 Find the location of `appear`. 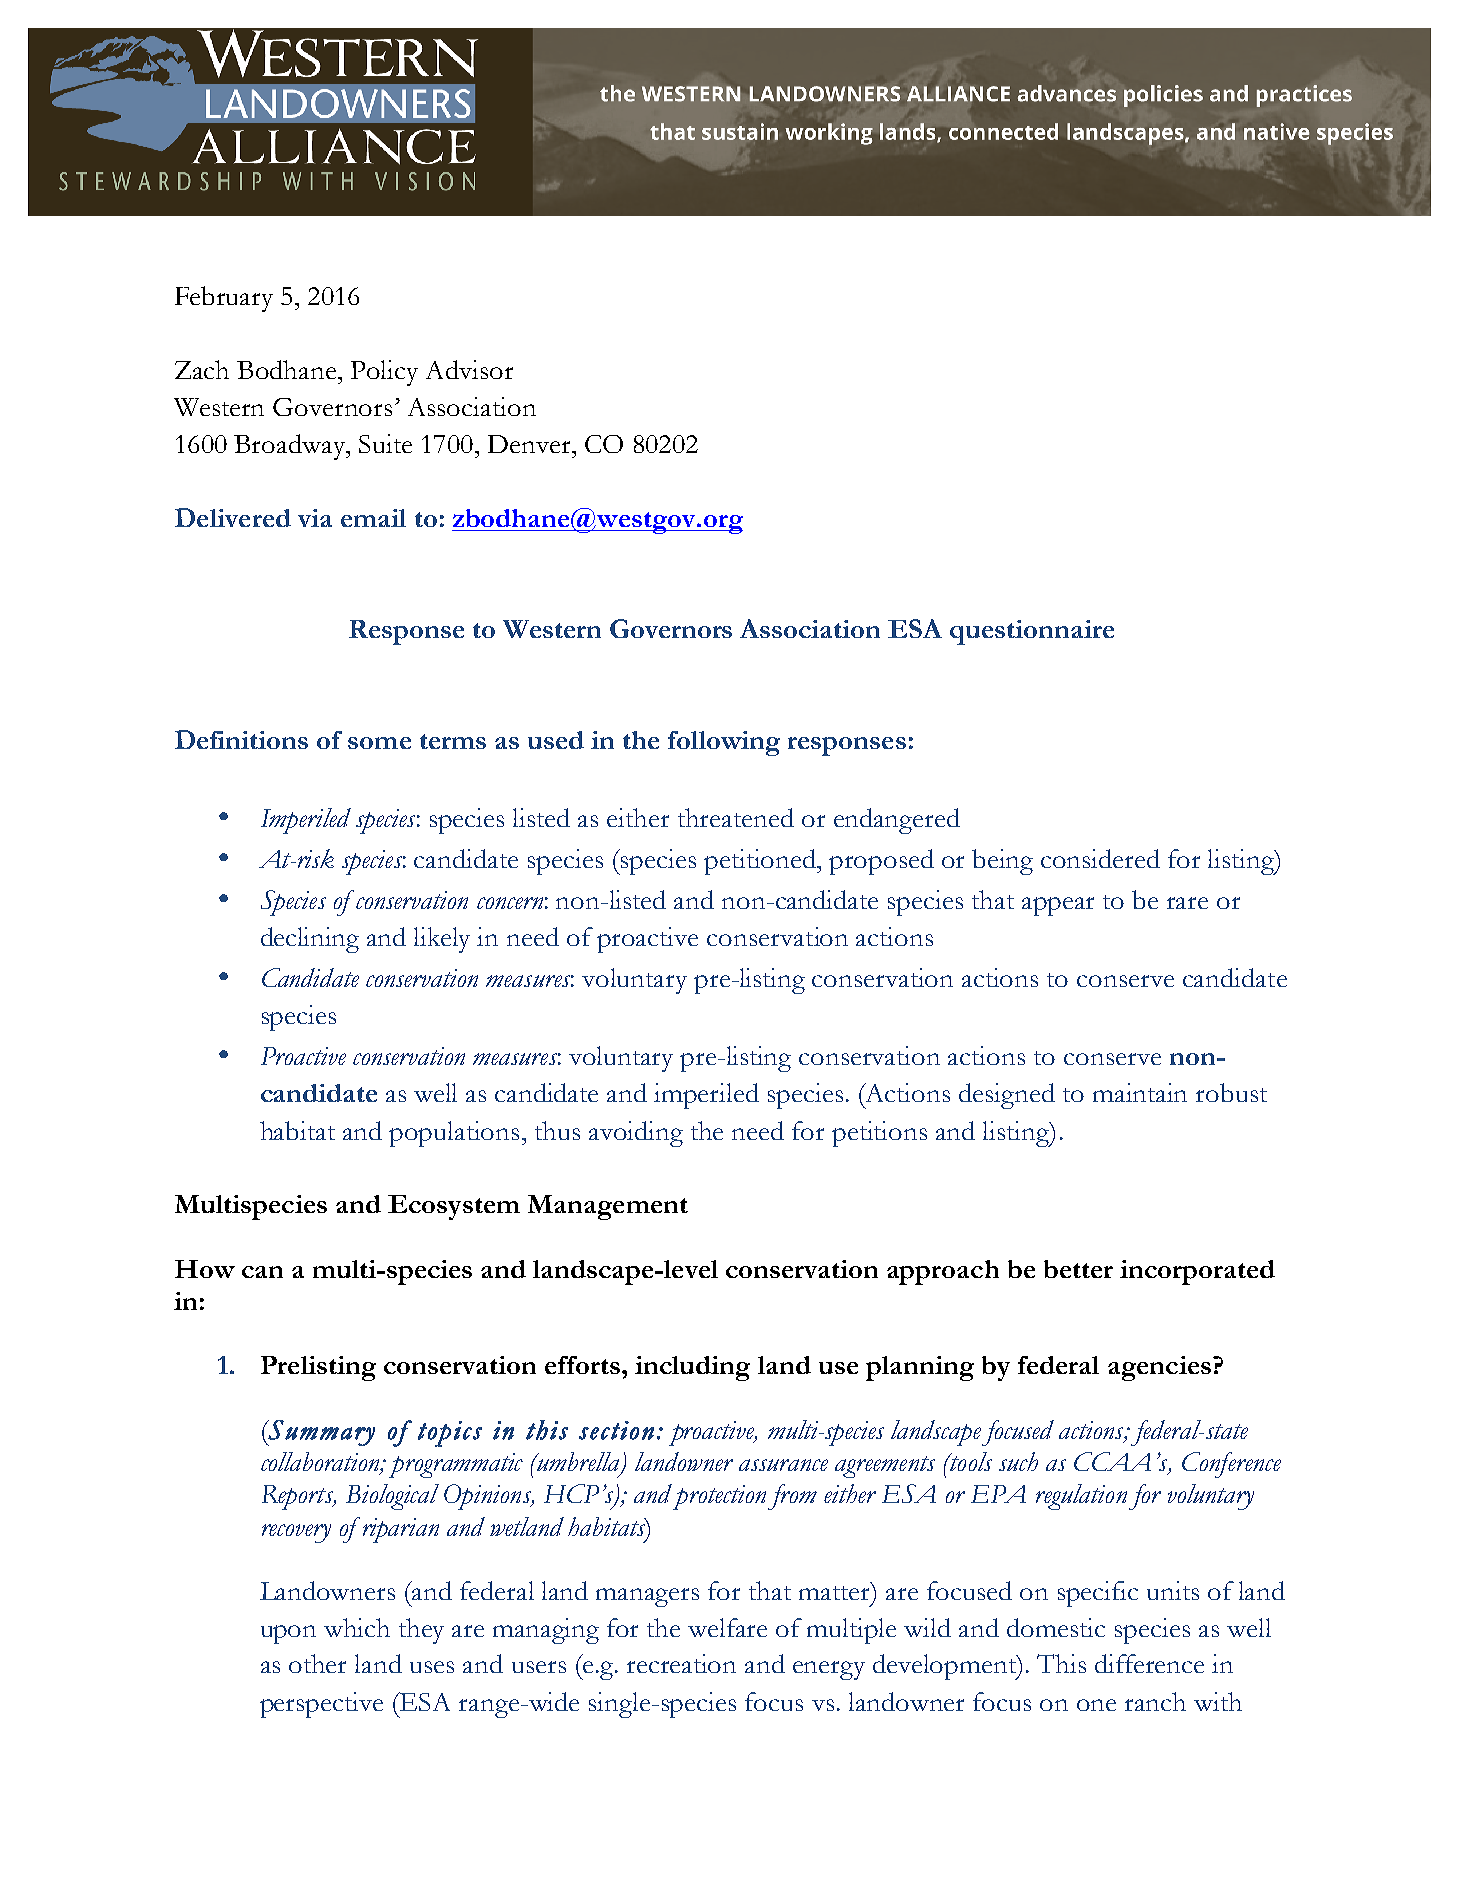

appear is located at coordinates (1058, 906).
